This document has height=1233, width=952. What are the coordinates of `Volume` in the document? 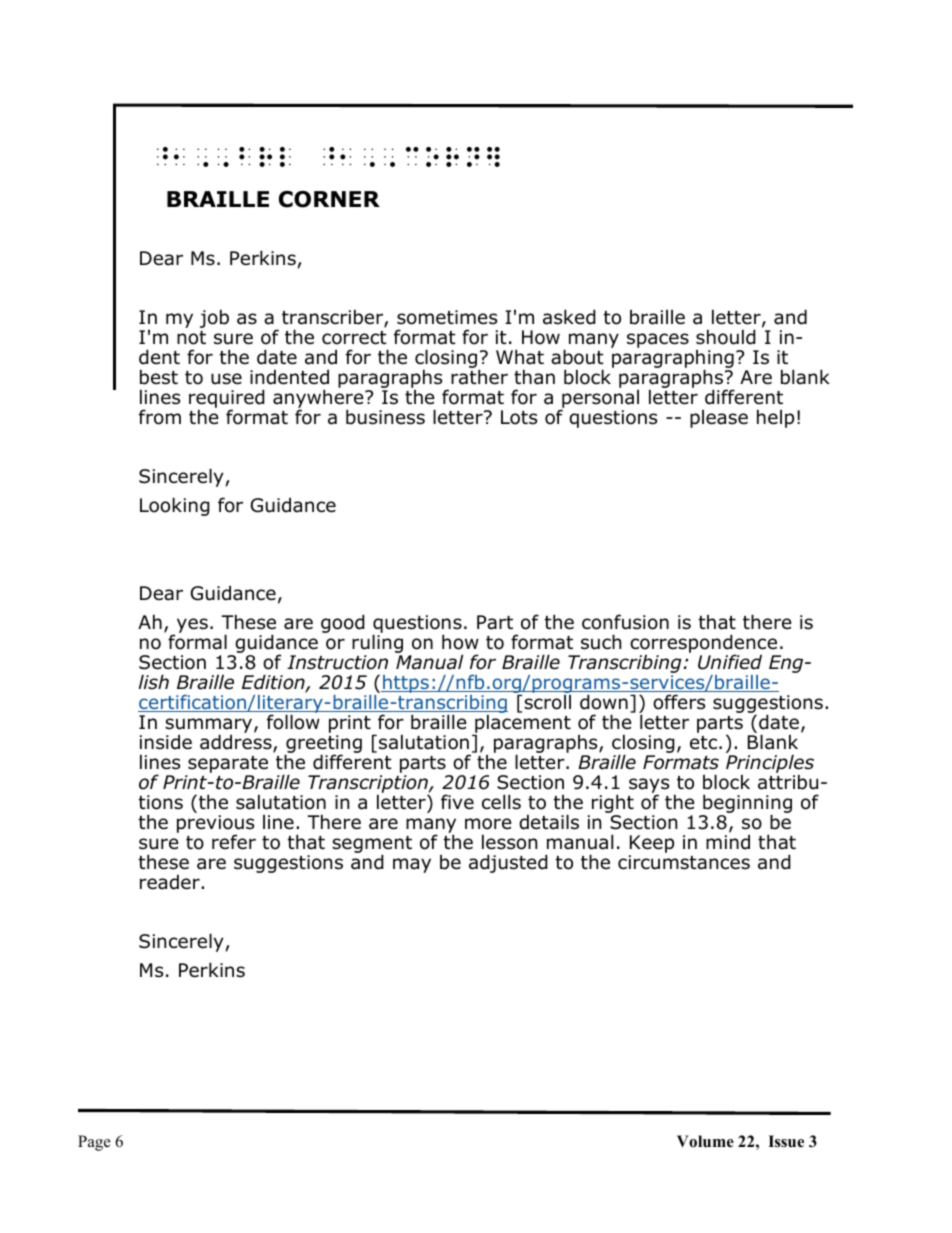 It's located at (705, 1141).
